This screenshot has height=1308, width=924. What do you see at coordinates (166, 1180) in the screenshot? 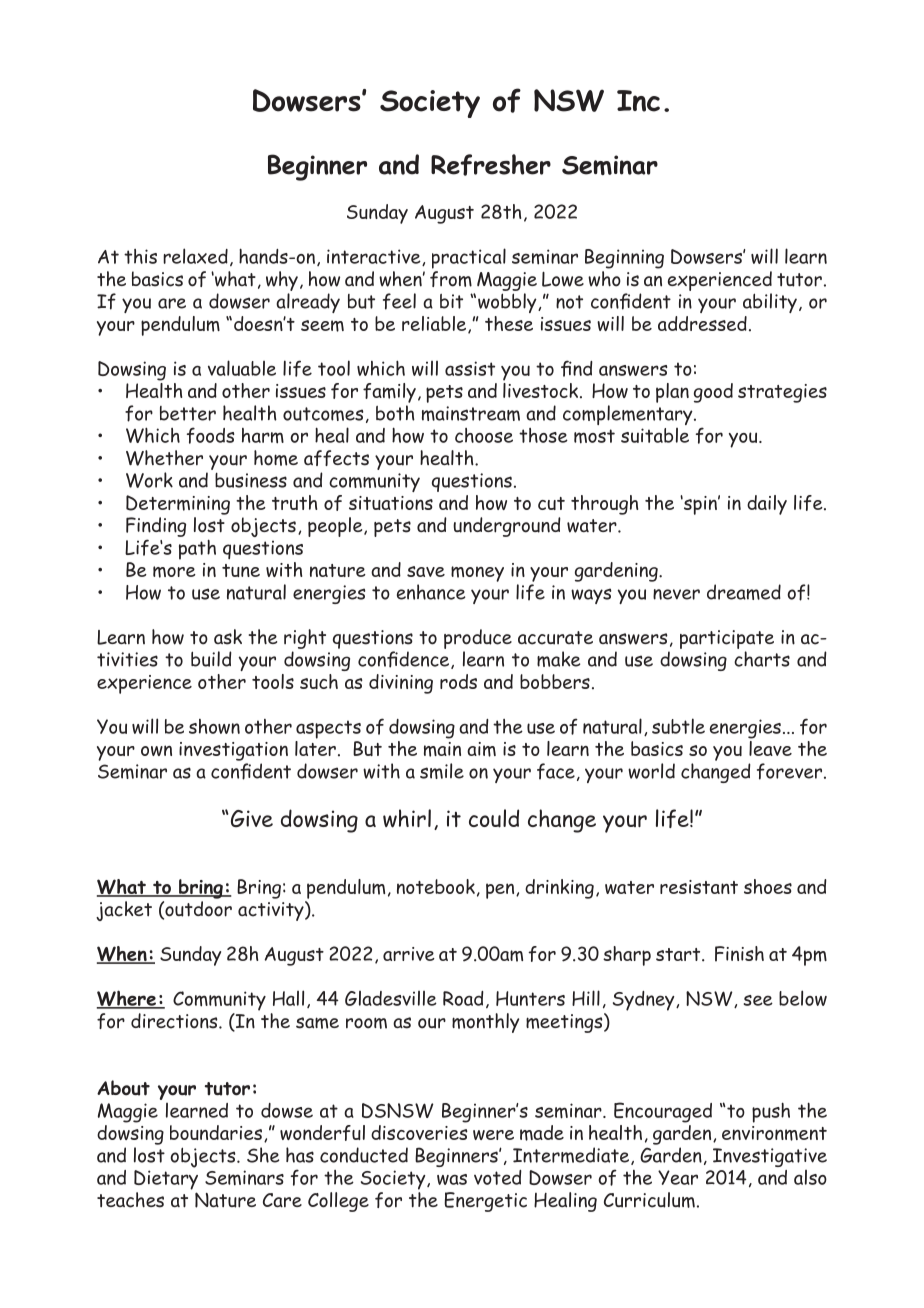
I see `Dietary` at bounding box center [166, 1180].
